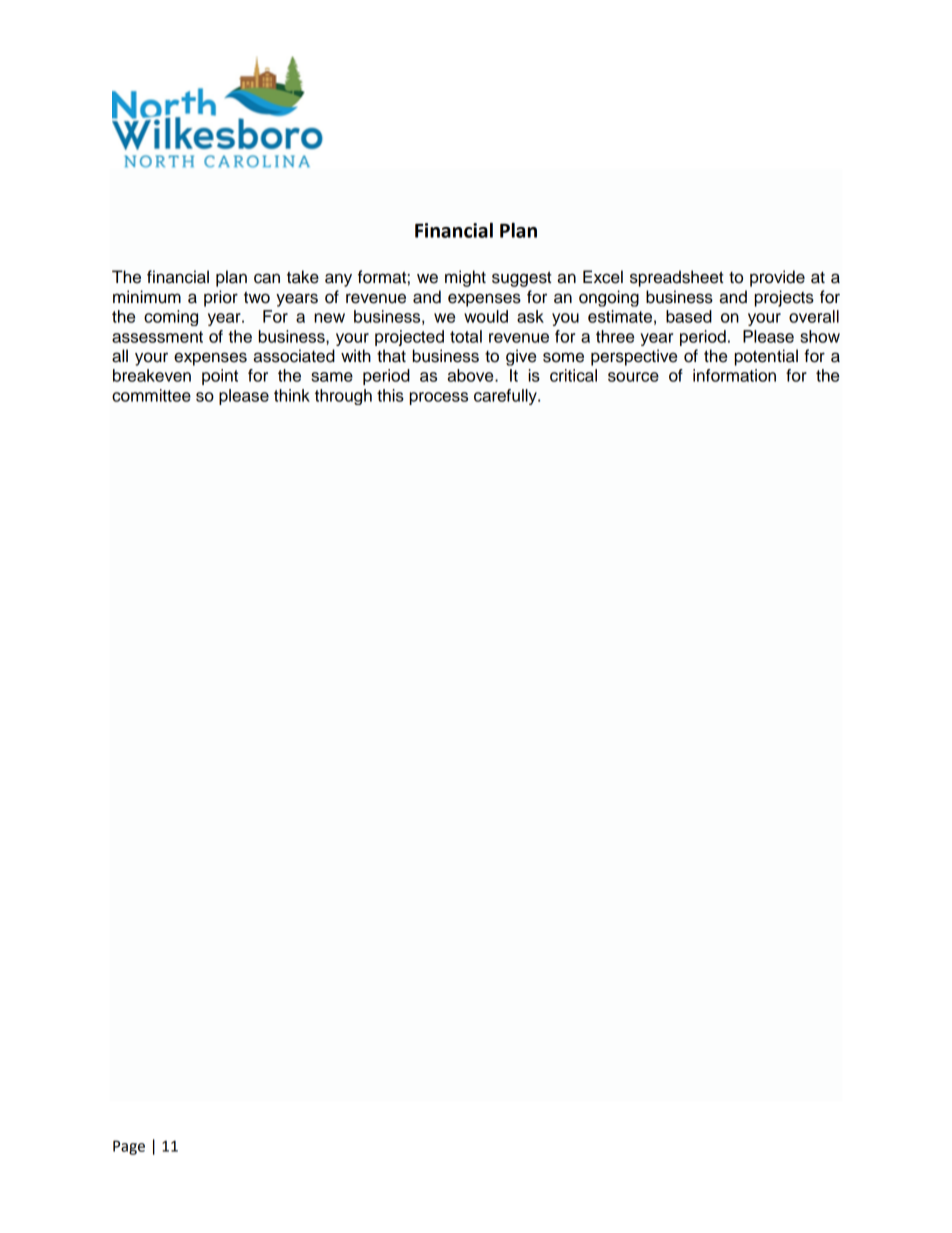 This screenshot has height=1233, width=952. I want to click on think, so click(292, 395).
